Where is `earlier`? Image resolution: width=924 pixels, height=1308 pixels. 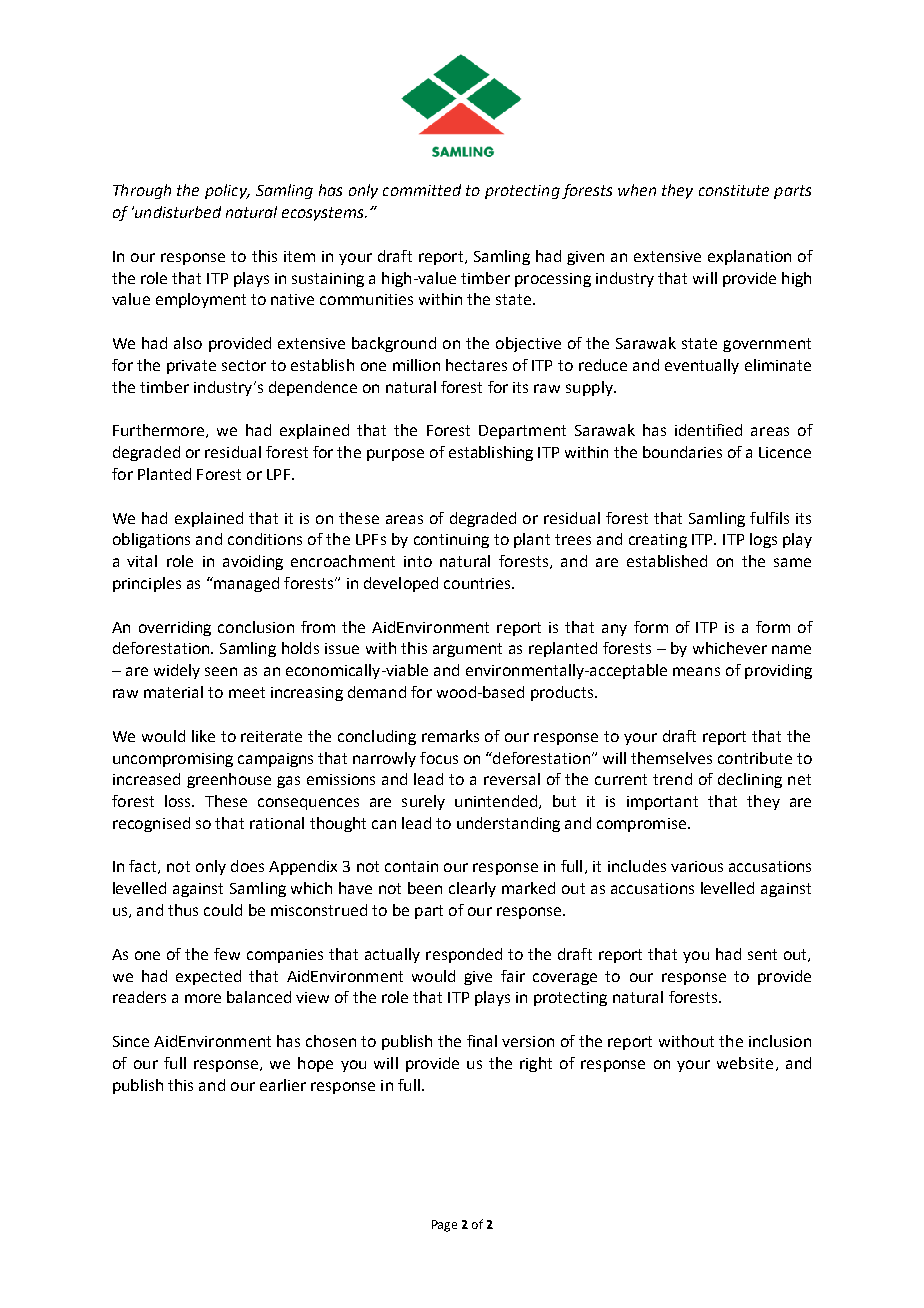 earlier is located at coordinates (283, 1085).
